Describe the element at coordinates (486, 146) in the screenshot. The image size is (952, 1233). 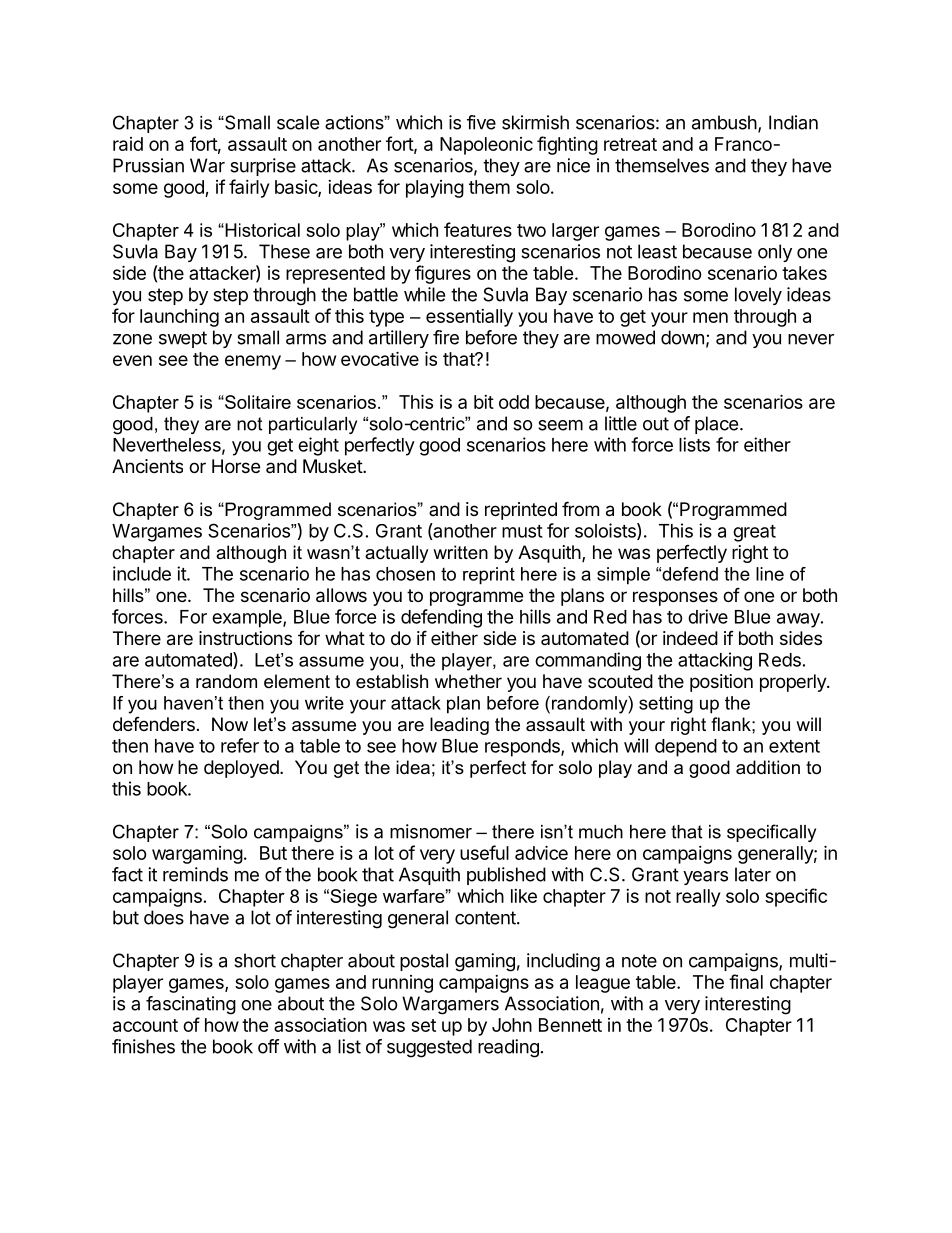
I see `Napoleonic` at that location.
